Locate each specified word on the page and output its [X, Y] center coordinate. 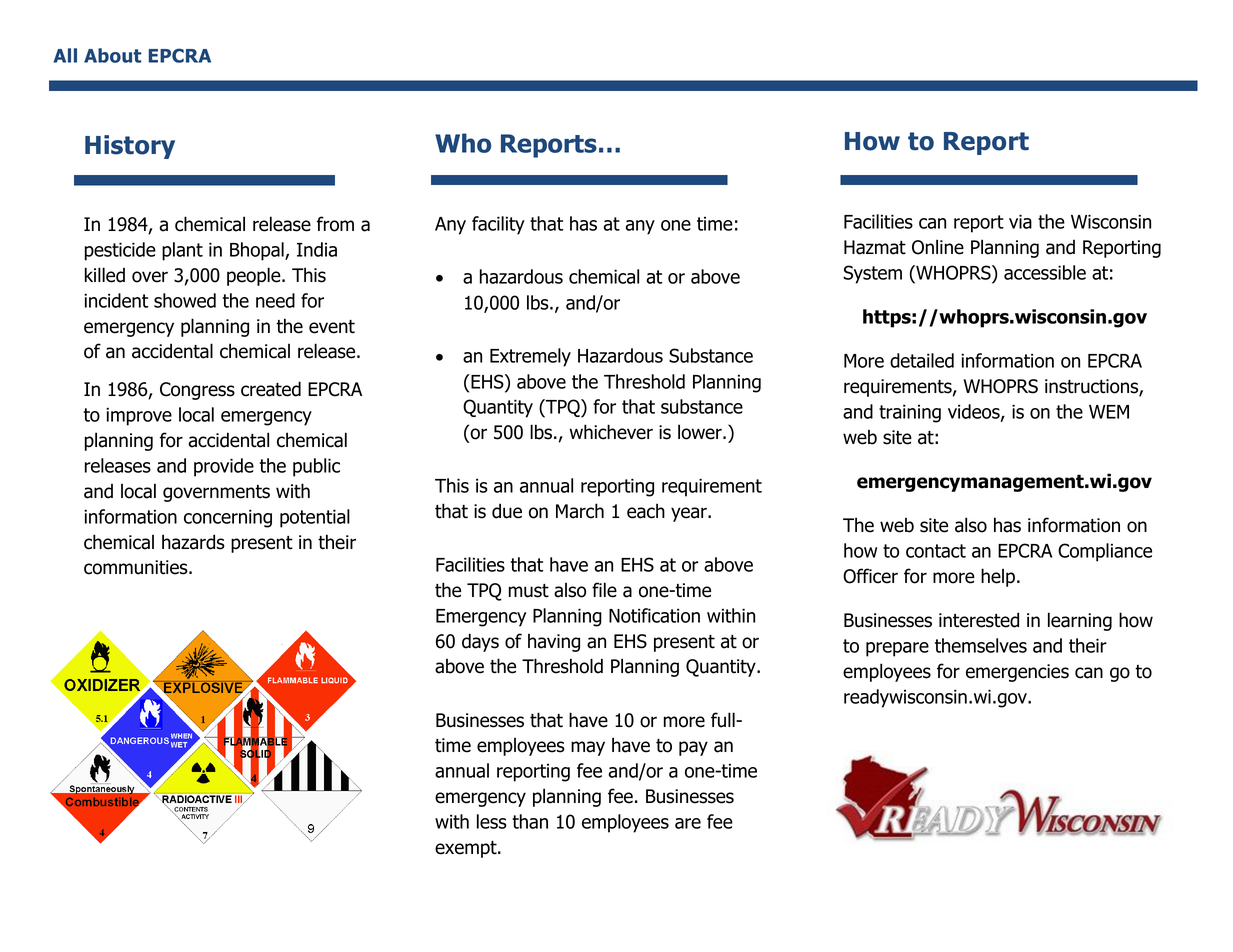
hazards [193, 542]
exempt [467, 849]
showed [185, 300]
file [604, 590]
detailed [922, 360]
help [998, 577]
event [332, 327]
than [530, 821]
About [112, 55]
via [1020, 221]
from [335, 224]
